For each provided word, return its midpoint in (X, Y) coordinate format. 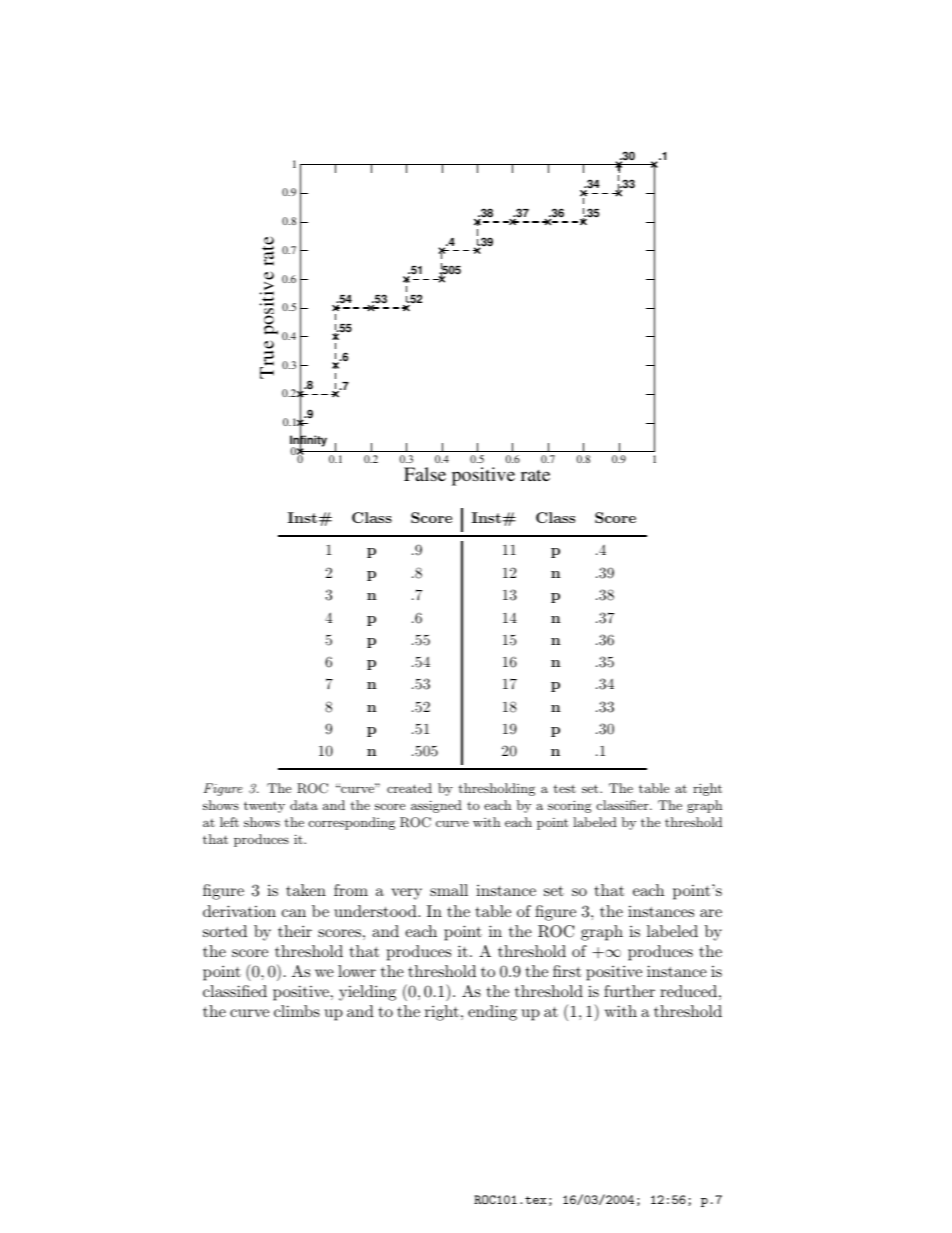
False (425, 474)
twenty (264, 807)
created (409, 788)
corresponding (352, 823)
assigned (436, 806)
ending (492, 1013)
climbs (297, 1011)
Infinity (308, 442)
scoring (570, 806)
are (711, 913)
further (629, 991)
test (564, 788)
